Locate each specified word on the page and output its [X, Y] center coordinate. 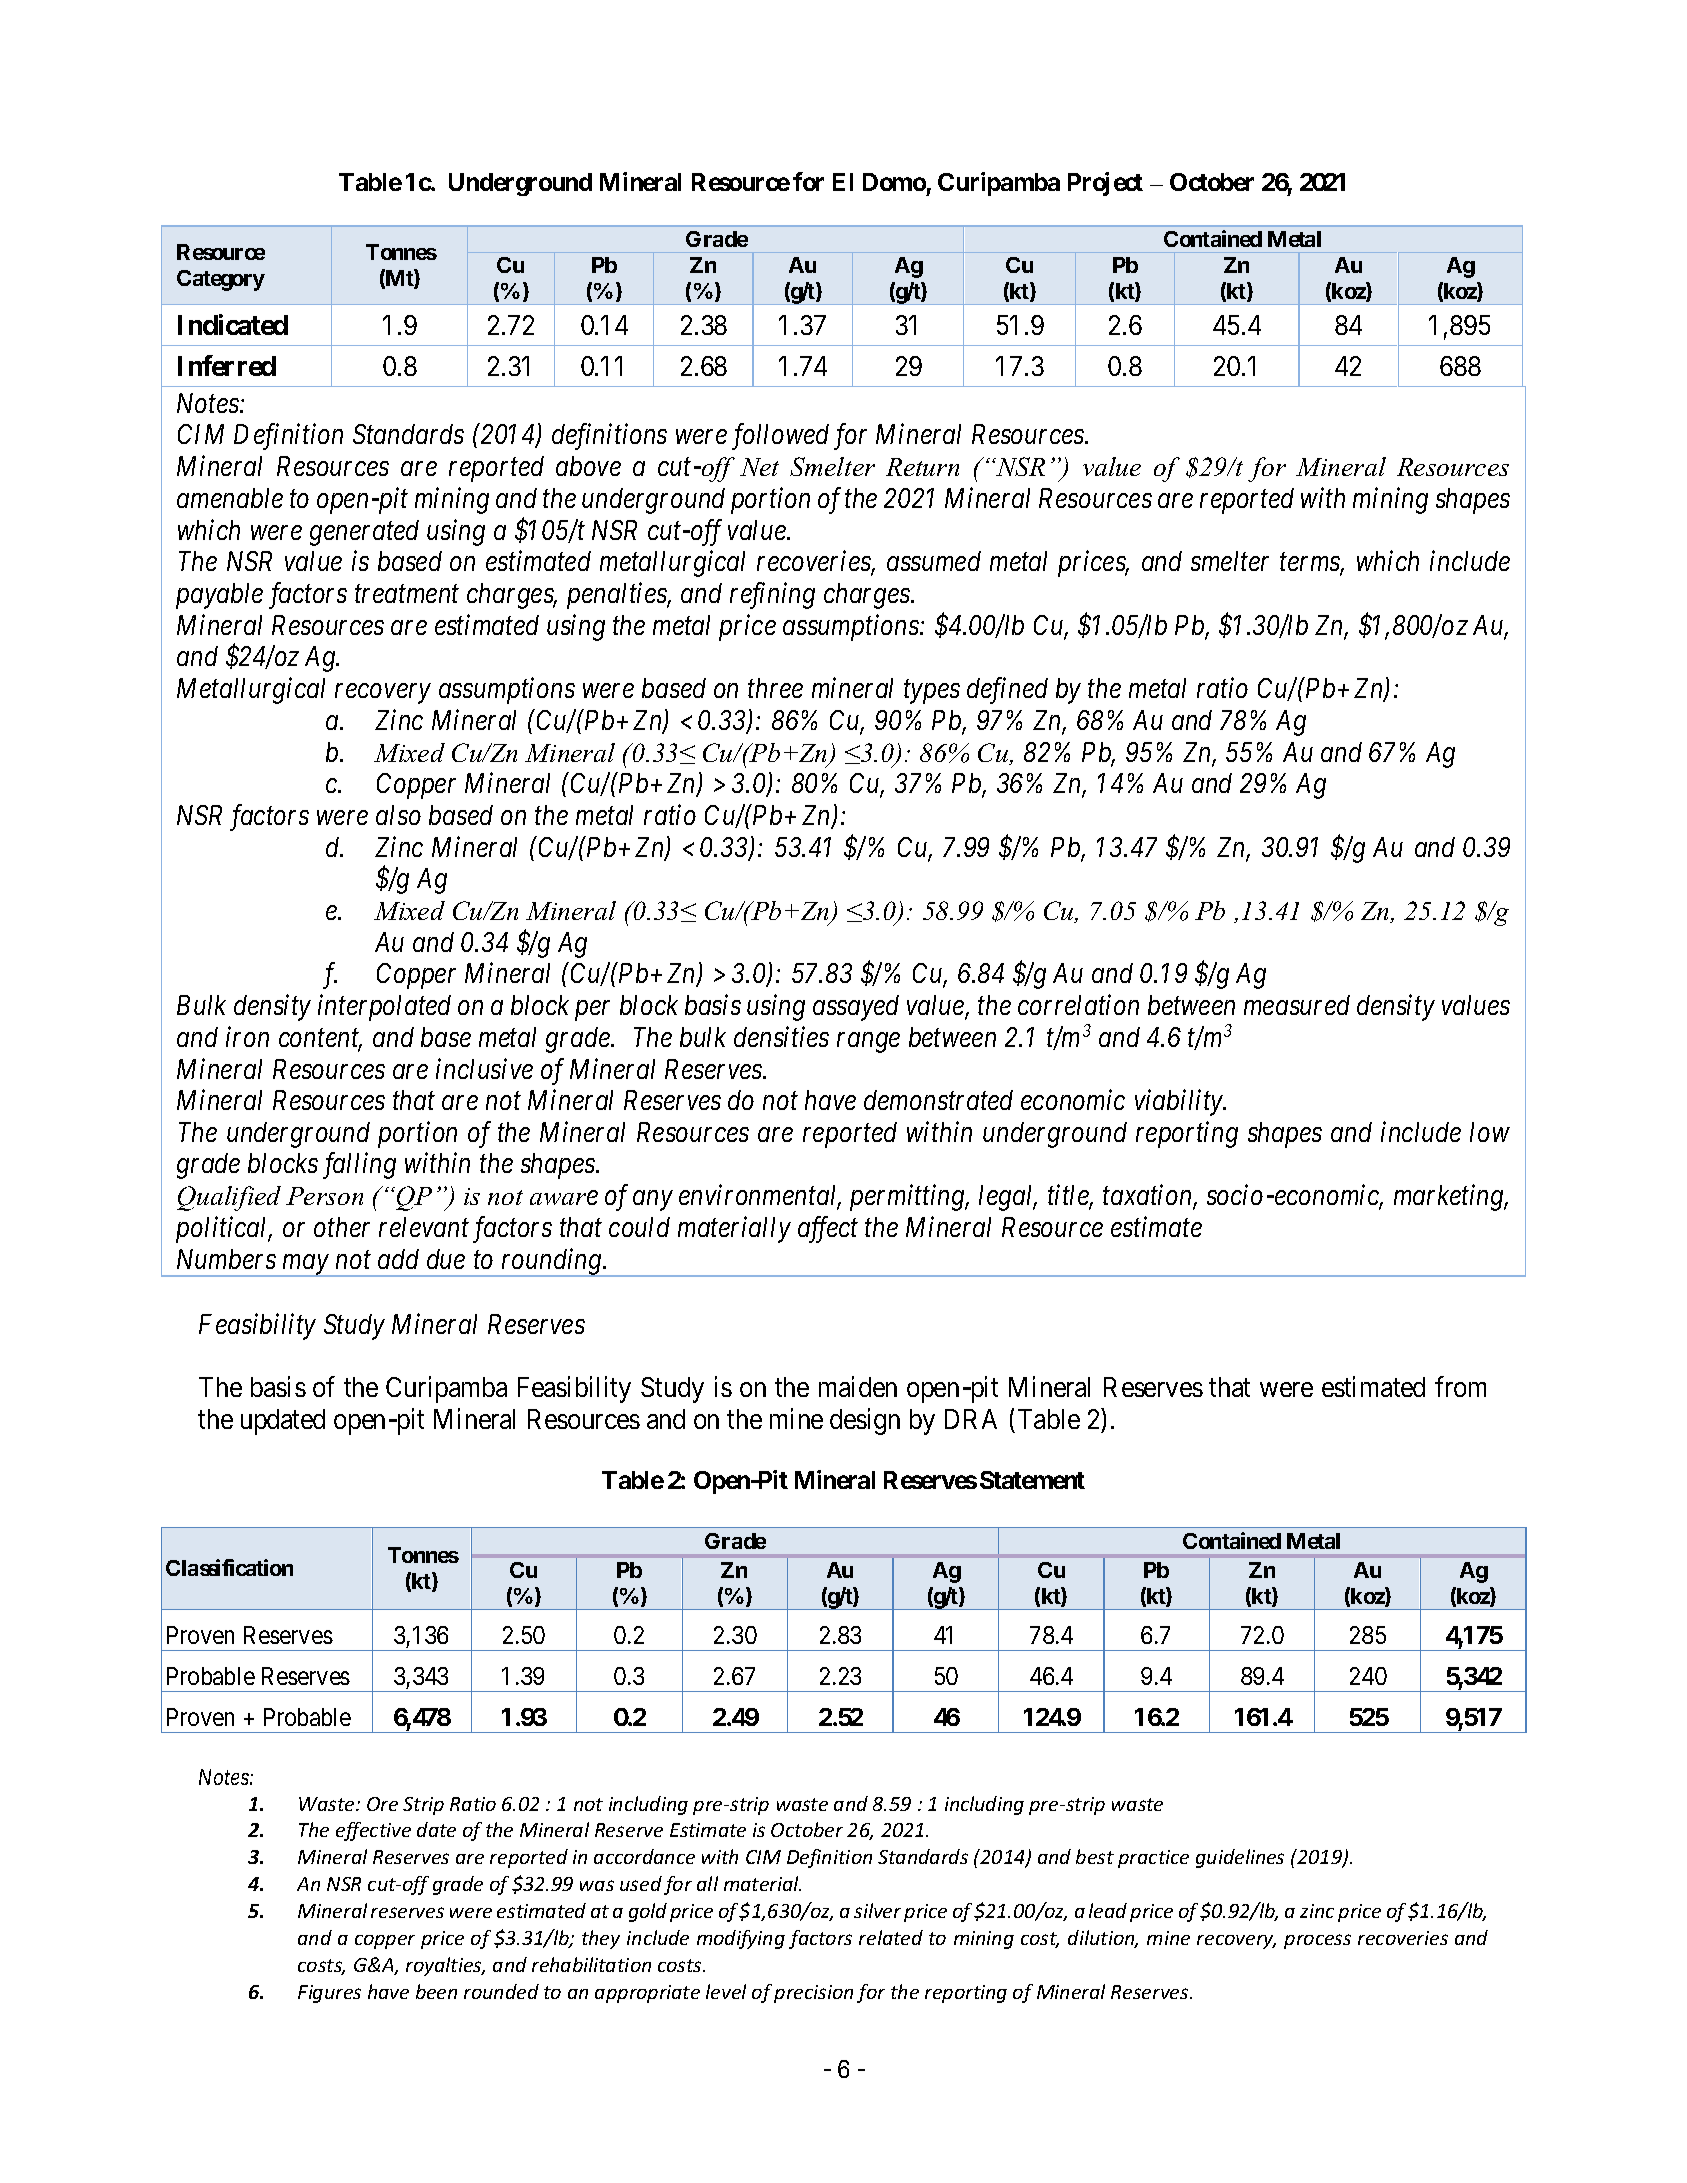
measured [1297, 1005]
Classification [229, 1567]
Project [1105, 184]
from [1460, 1386]
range [868, 1043]
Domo [894, 182]
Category [221, 280]
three [775, 688]
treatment [407, 594]
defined [1007, 690]
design [865, 1421]
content [320, 1040]
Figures [329, 1994]
